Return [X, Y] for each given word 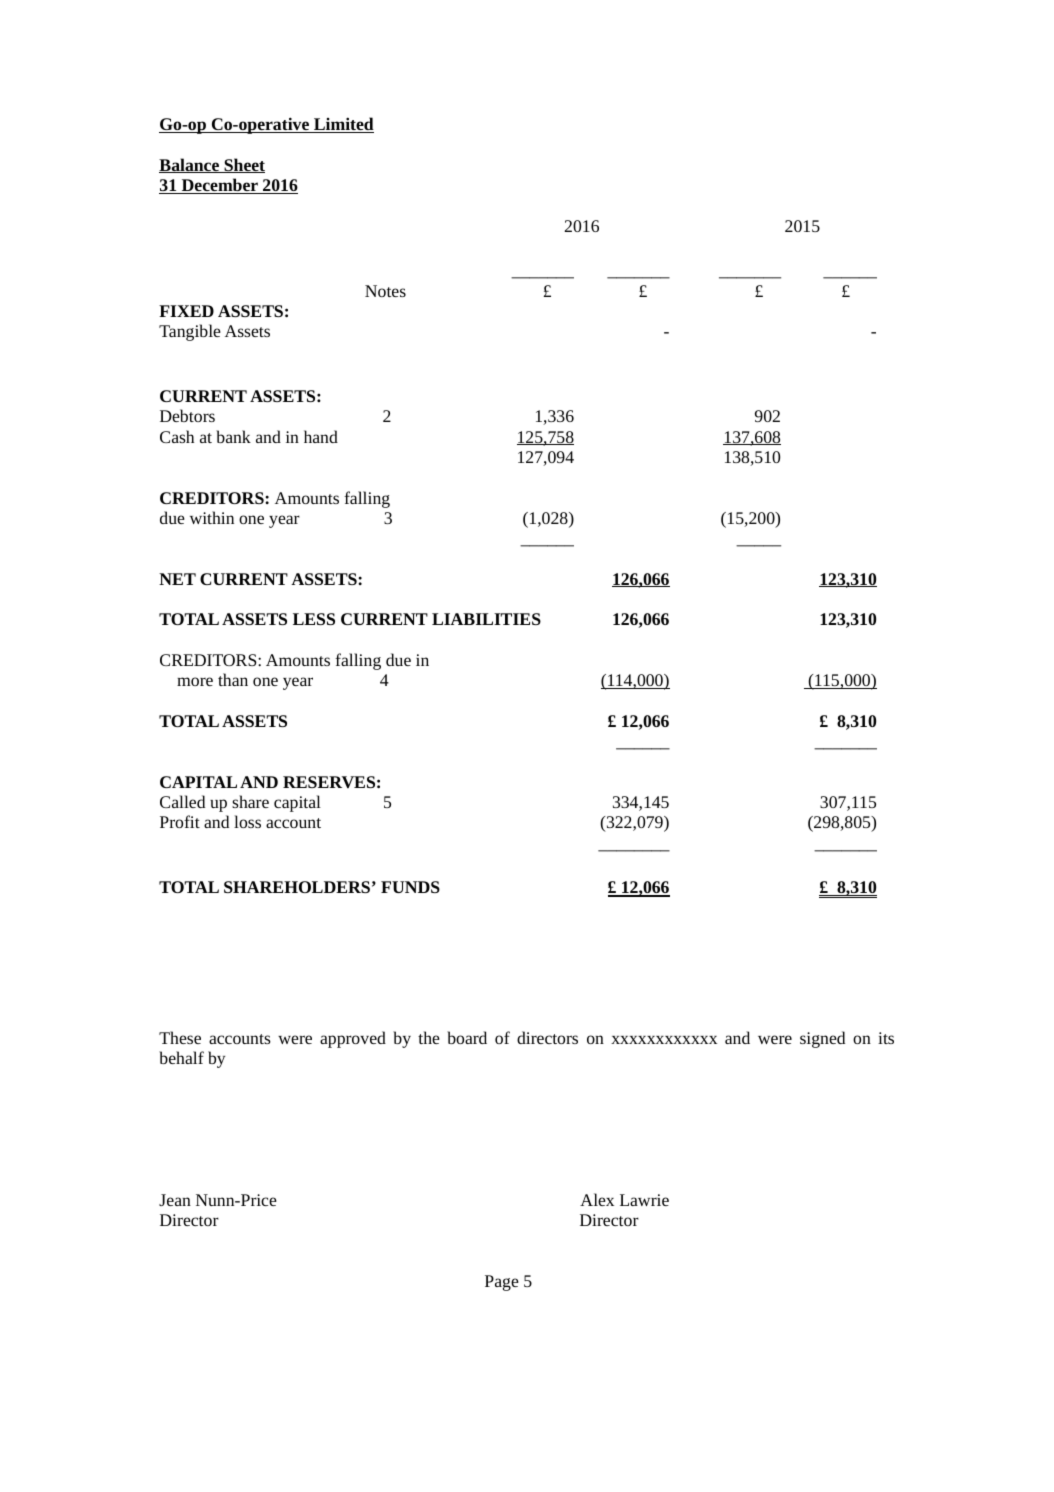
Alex [597, 1199]
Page [502, 1283]
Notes [385, 291]
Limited [343, 125]
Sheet [243, 165]
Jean [175, 1200]
